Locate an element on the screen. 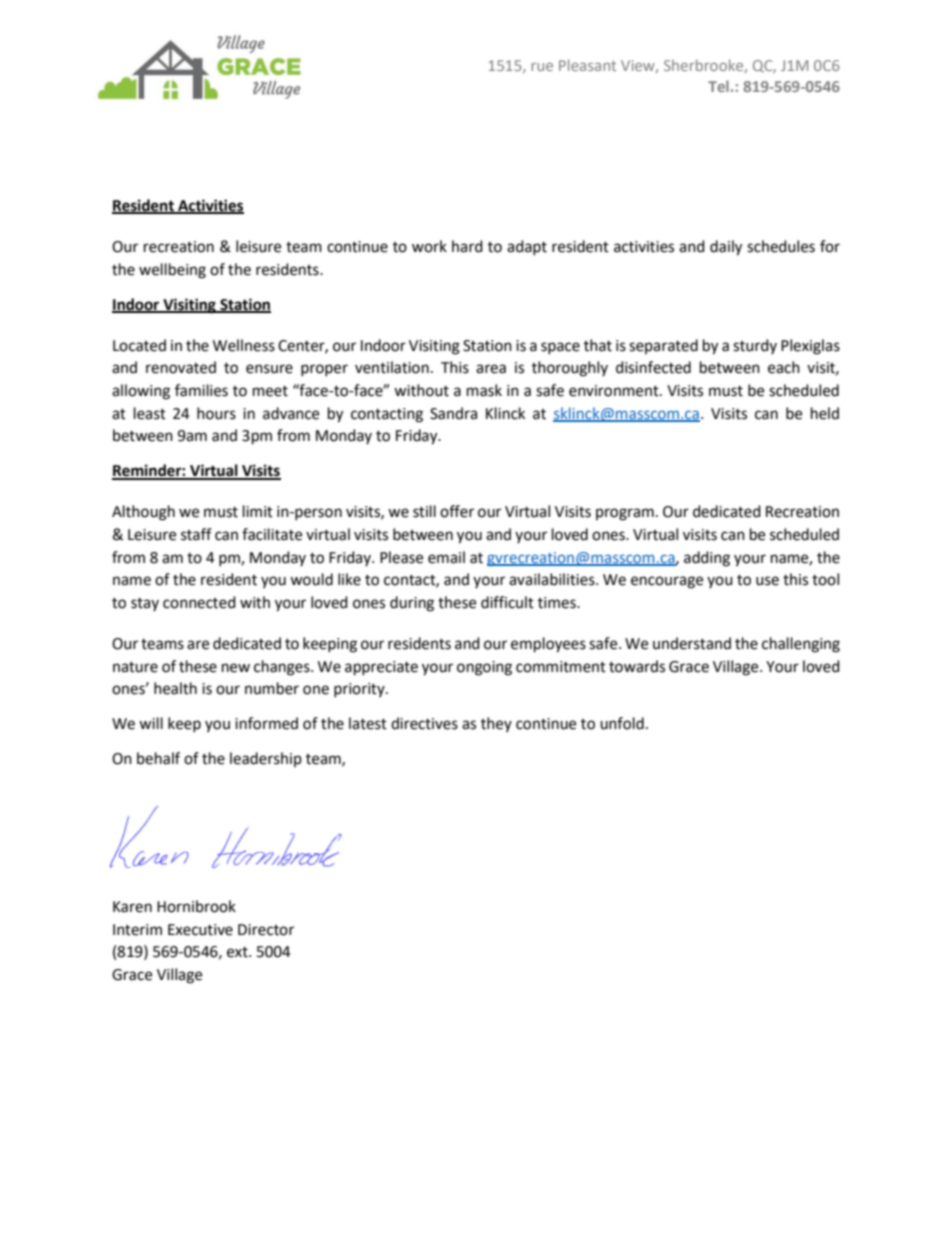  Tel is located at coordinates (718, 86).
